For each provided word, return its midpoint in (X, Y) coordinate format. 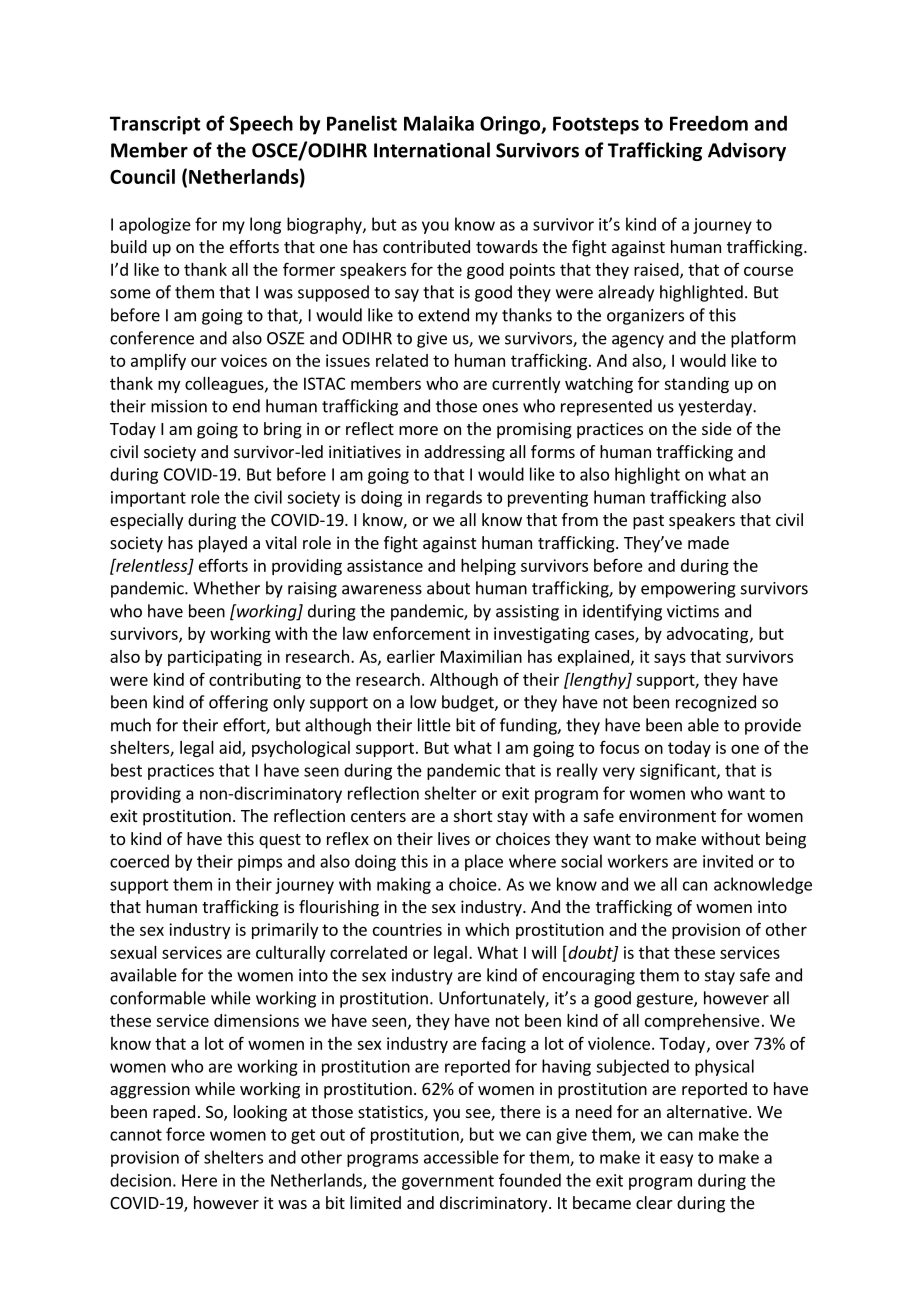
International (432, 150)
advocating (707, 635)
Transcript (155, 125)
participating (215, 658)
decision (140, 1180)
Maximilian (481, 656)
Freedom (709, 123)
